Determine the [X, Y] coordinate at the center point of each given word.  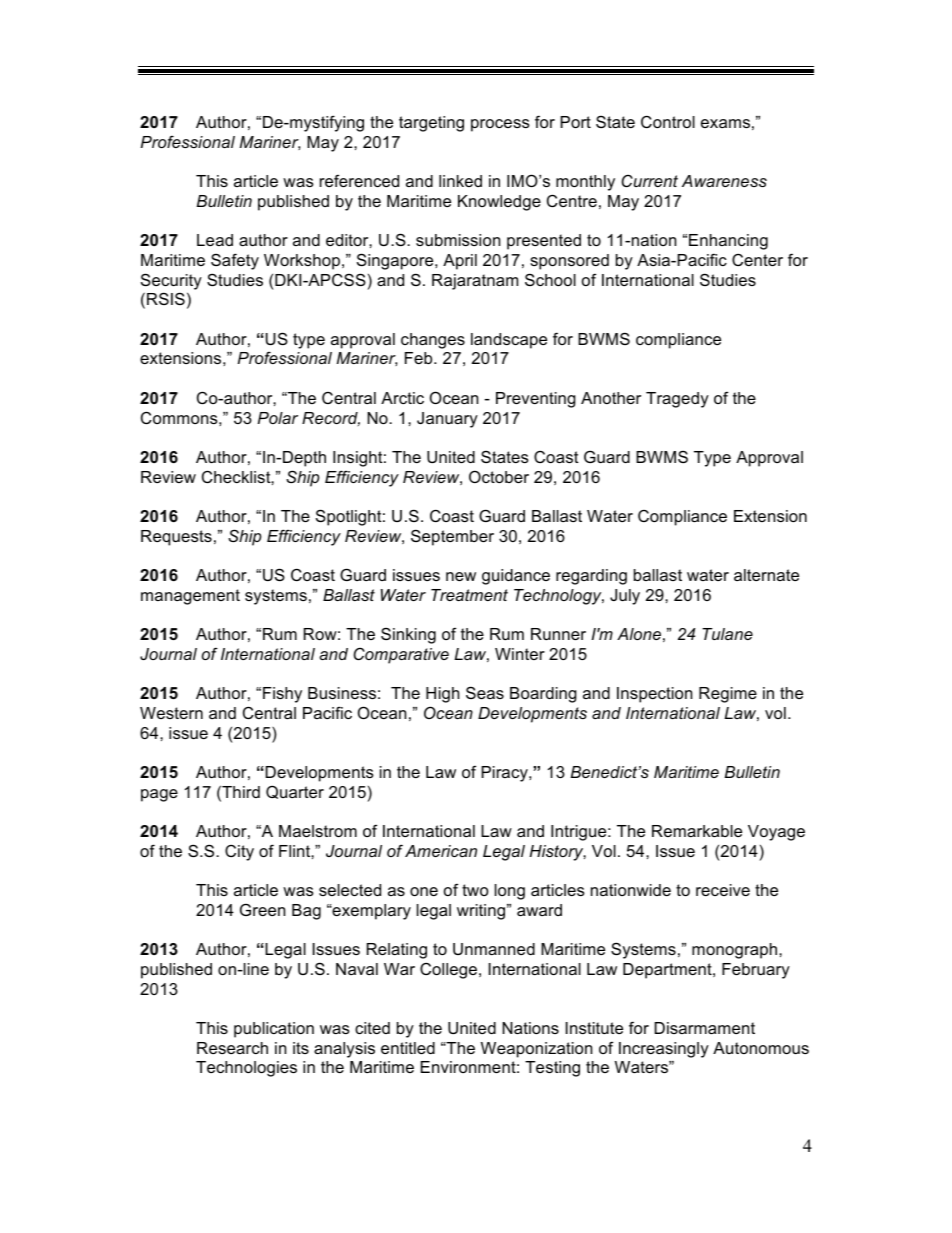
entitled [408, 1048]
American [441, 851]
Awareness [724, 181]
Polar [278, 418]
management [190, 597]
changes [433, 341]
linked [460, 181]
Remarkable [697, 831]
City [239, 853]
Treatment [469, 595]
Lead [215, 240]
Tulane [727, 634]
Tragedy [677, 400]
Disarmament [704, 1028]
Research [232, 1048]
